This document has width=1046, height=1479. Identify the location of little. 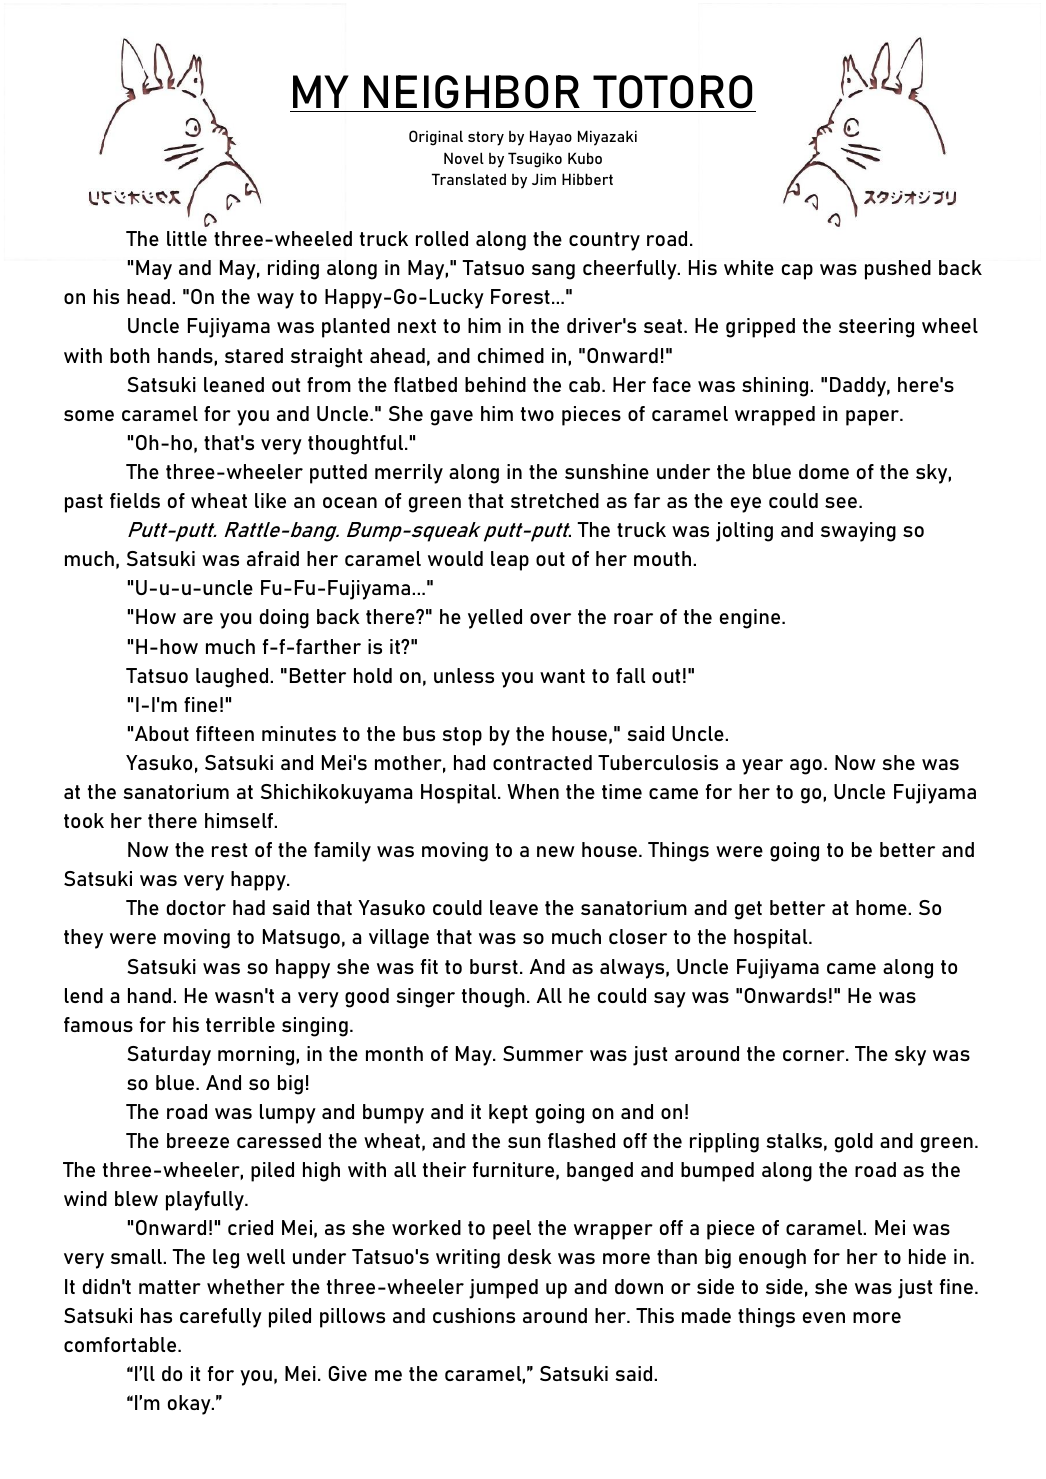
(187, 238).
